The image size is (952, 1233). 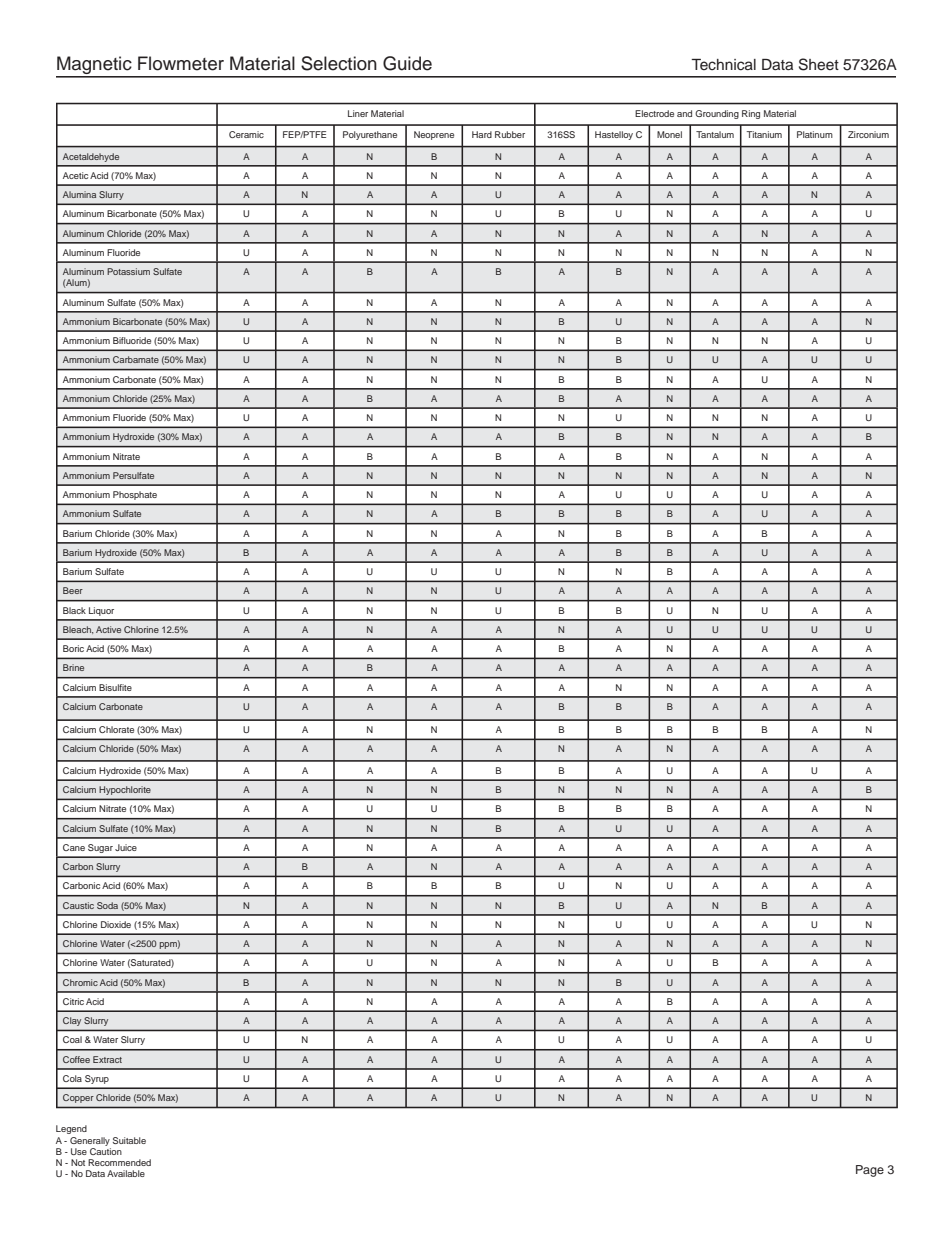 I want to click on Ring, so click(x=751, y=114).
